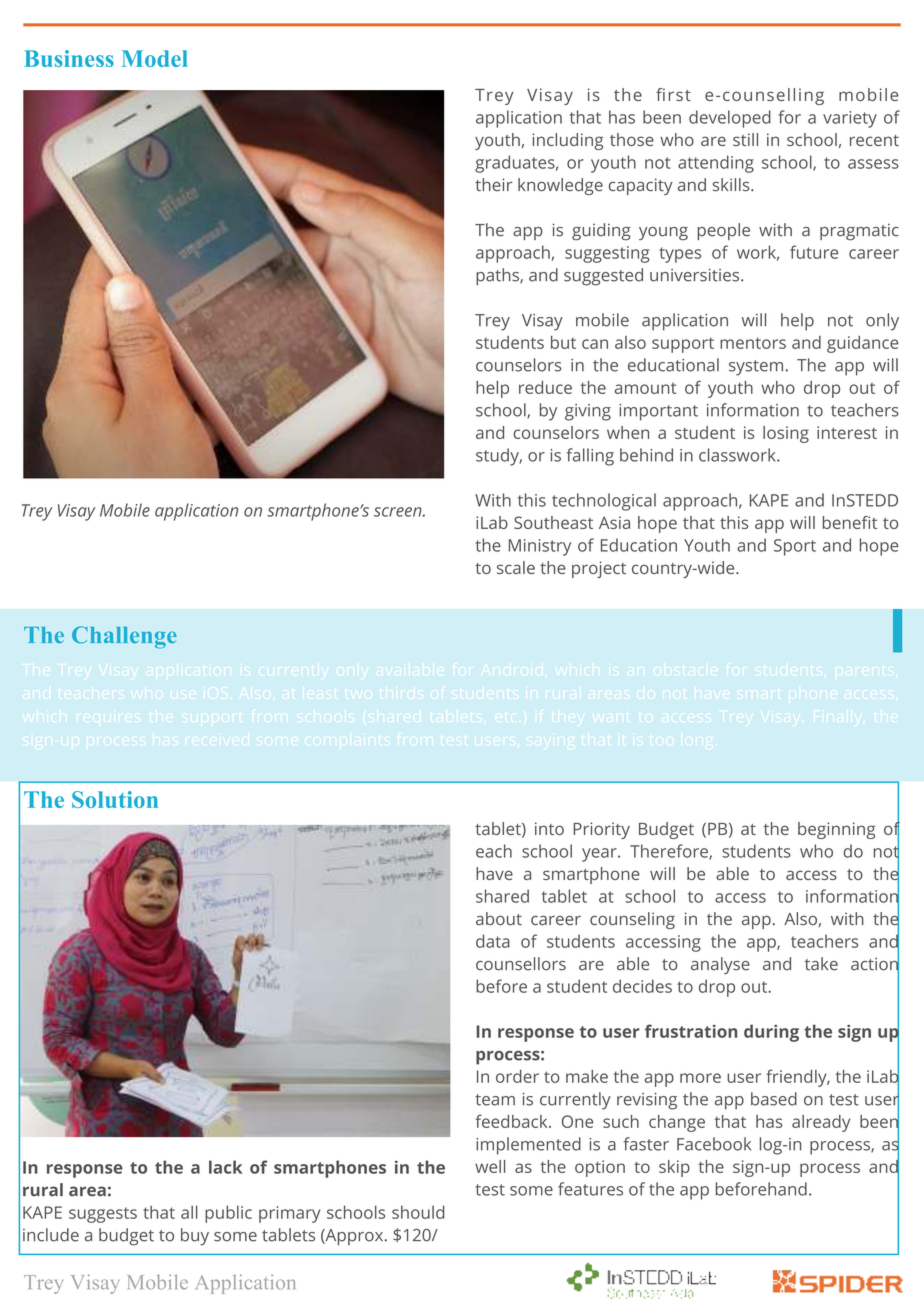 The width and height of the screenshot is (924, 1308). Describe the element at coordinates (567, 141) in the screenshot. I see `including` at that location.
